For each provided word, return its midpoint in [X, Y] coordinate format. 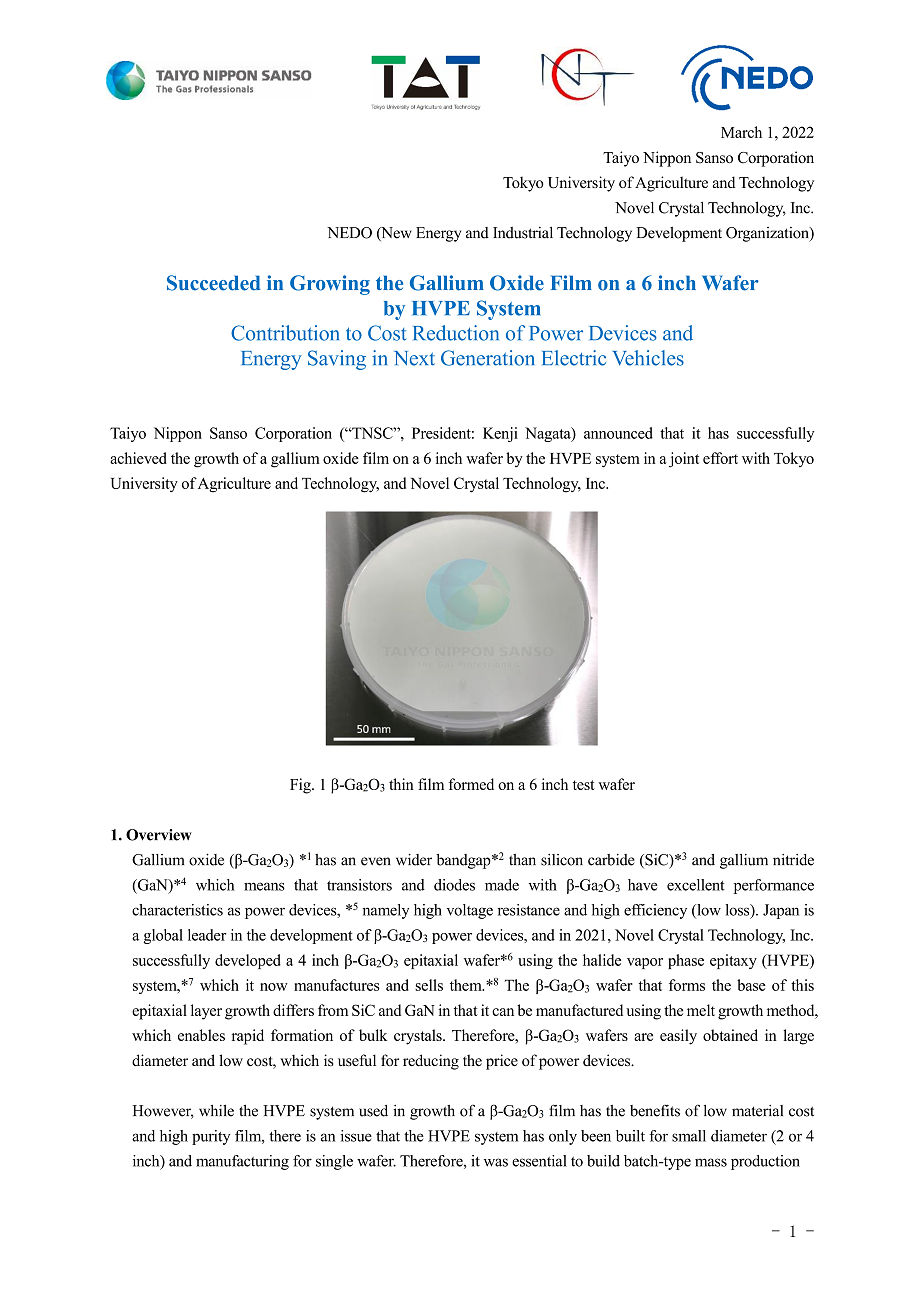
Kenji [500, 434]
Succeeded [214, 283]
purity [211, 1137]
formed [471, 784]
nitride [793, 860]
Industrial [523, 233]
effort [720, 458]
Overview [159, 835]
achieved [138, 458]
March [741, 132]
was [496, 1162]
